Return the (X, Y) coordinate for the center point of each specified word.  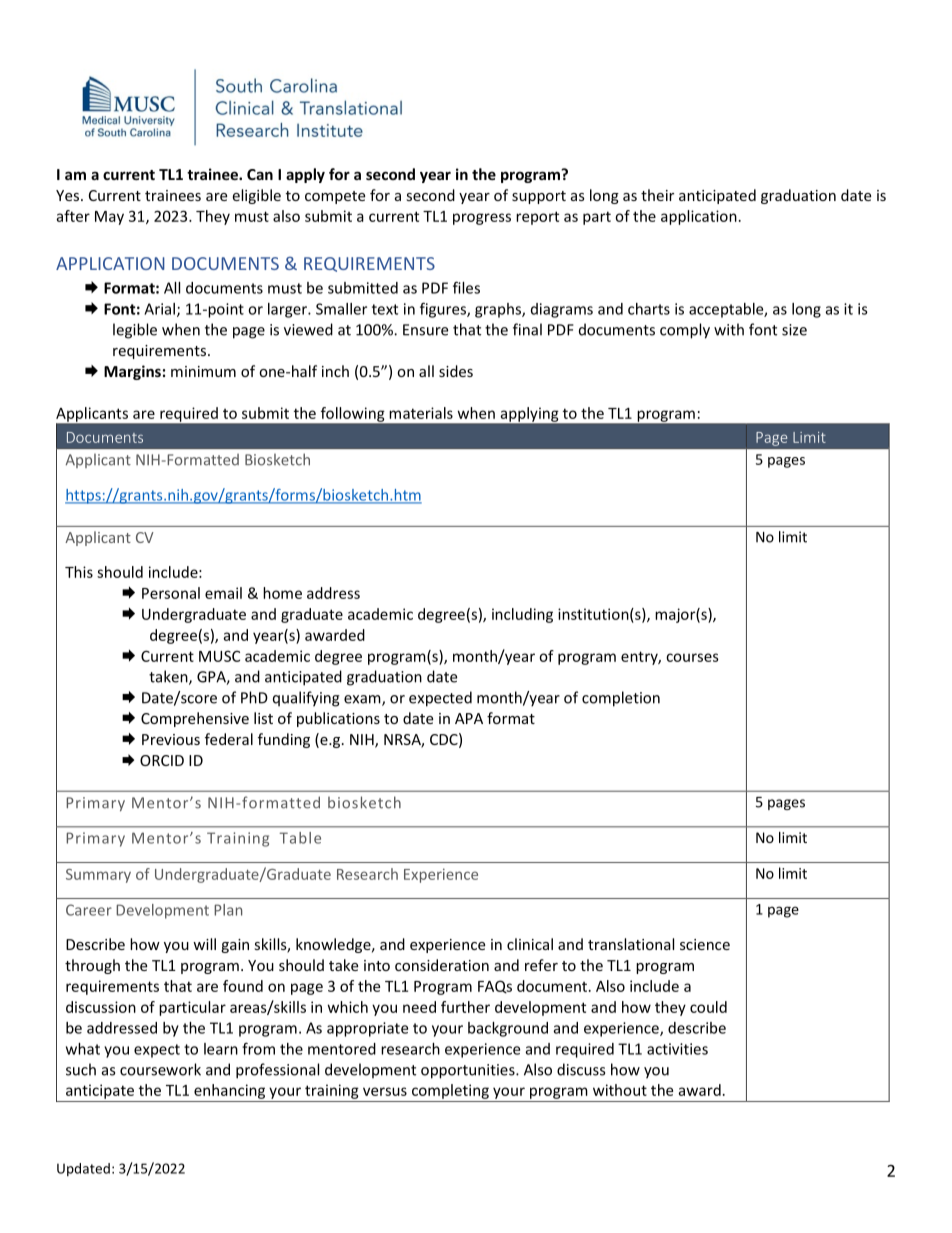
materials (421, 413)
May (109, 218)
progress (482, 219)
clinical (530, 944)
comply (685, 331)
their (657, 195)
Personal (171, 593)
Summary (98, 876)
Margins (132, 372)
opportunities (469, 1071)
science (705, 944)
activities (677, 1049)
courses (692, 657)
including (522, 615)
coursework (160, 1069)
